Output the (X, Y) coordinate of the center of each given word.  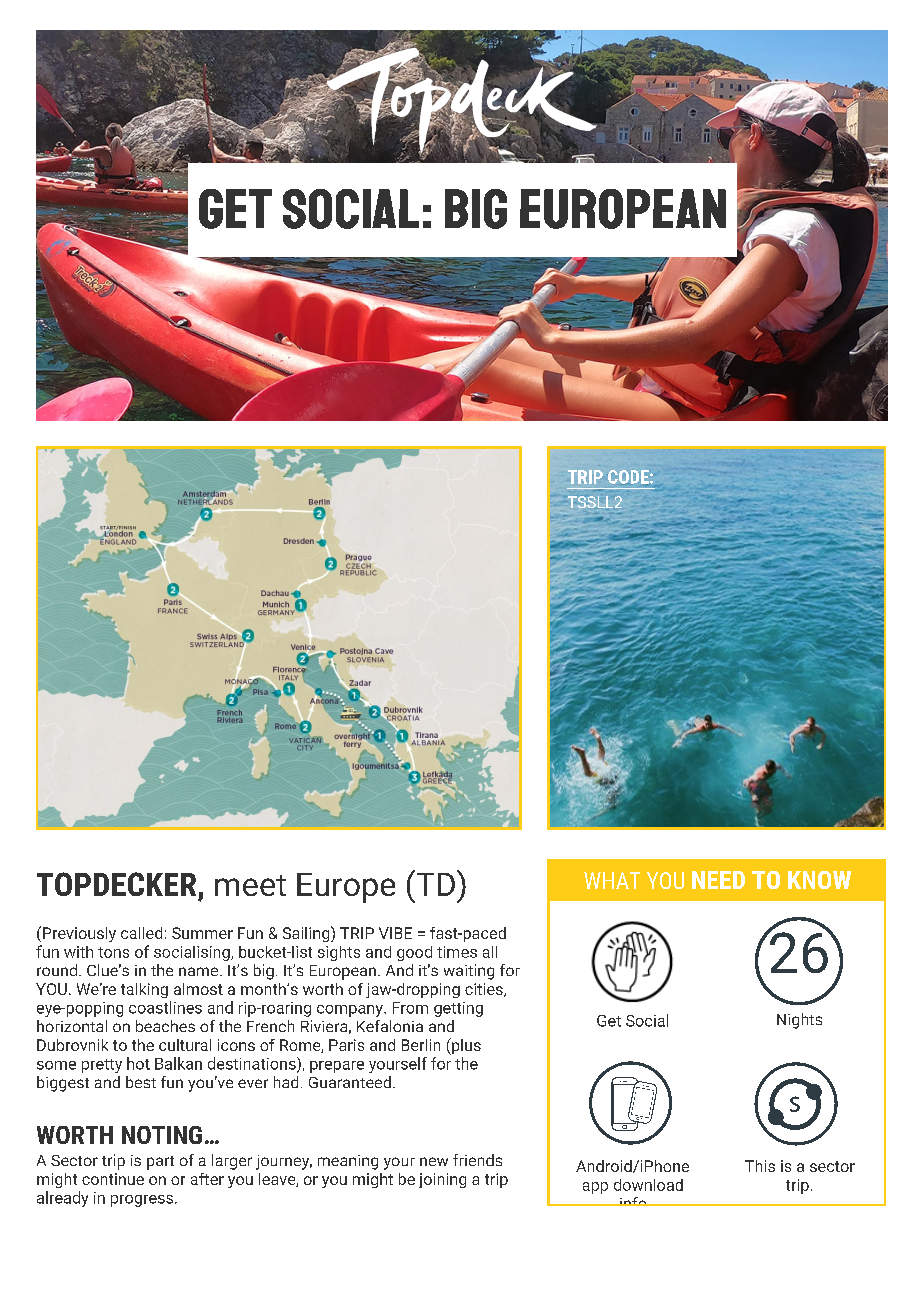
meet (250, 885)
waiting (469, 972)
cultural (185, 1045)
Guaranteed (350, 1082)
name (200, 971)
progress (142, 1201)
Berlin (421, 1045)
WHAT (612, 880)
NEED (718, 880)
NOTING (162, 1135)
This (760, 1166)
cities (485, 990)
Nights (799, 1021)
